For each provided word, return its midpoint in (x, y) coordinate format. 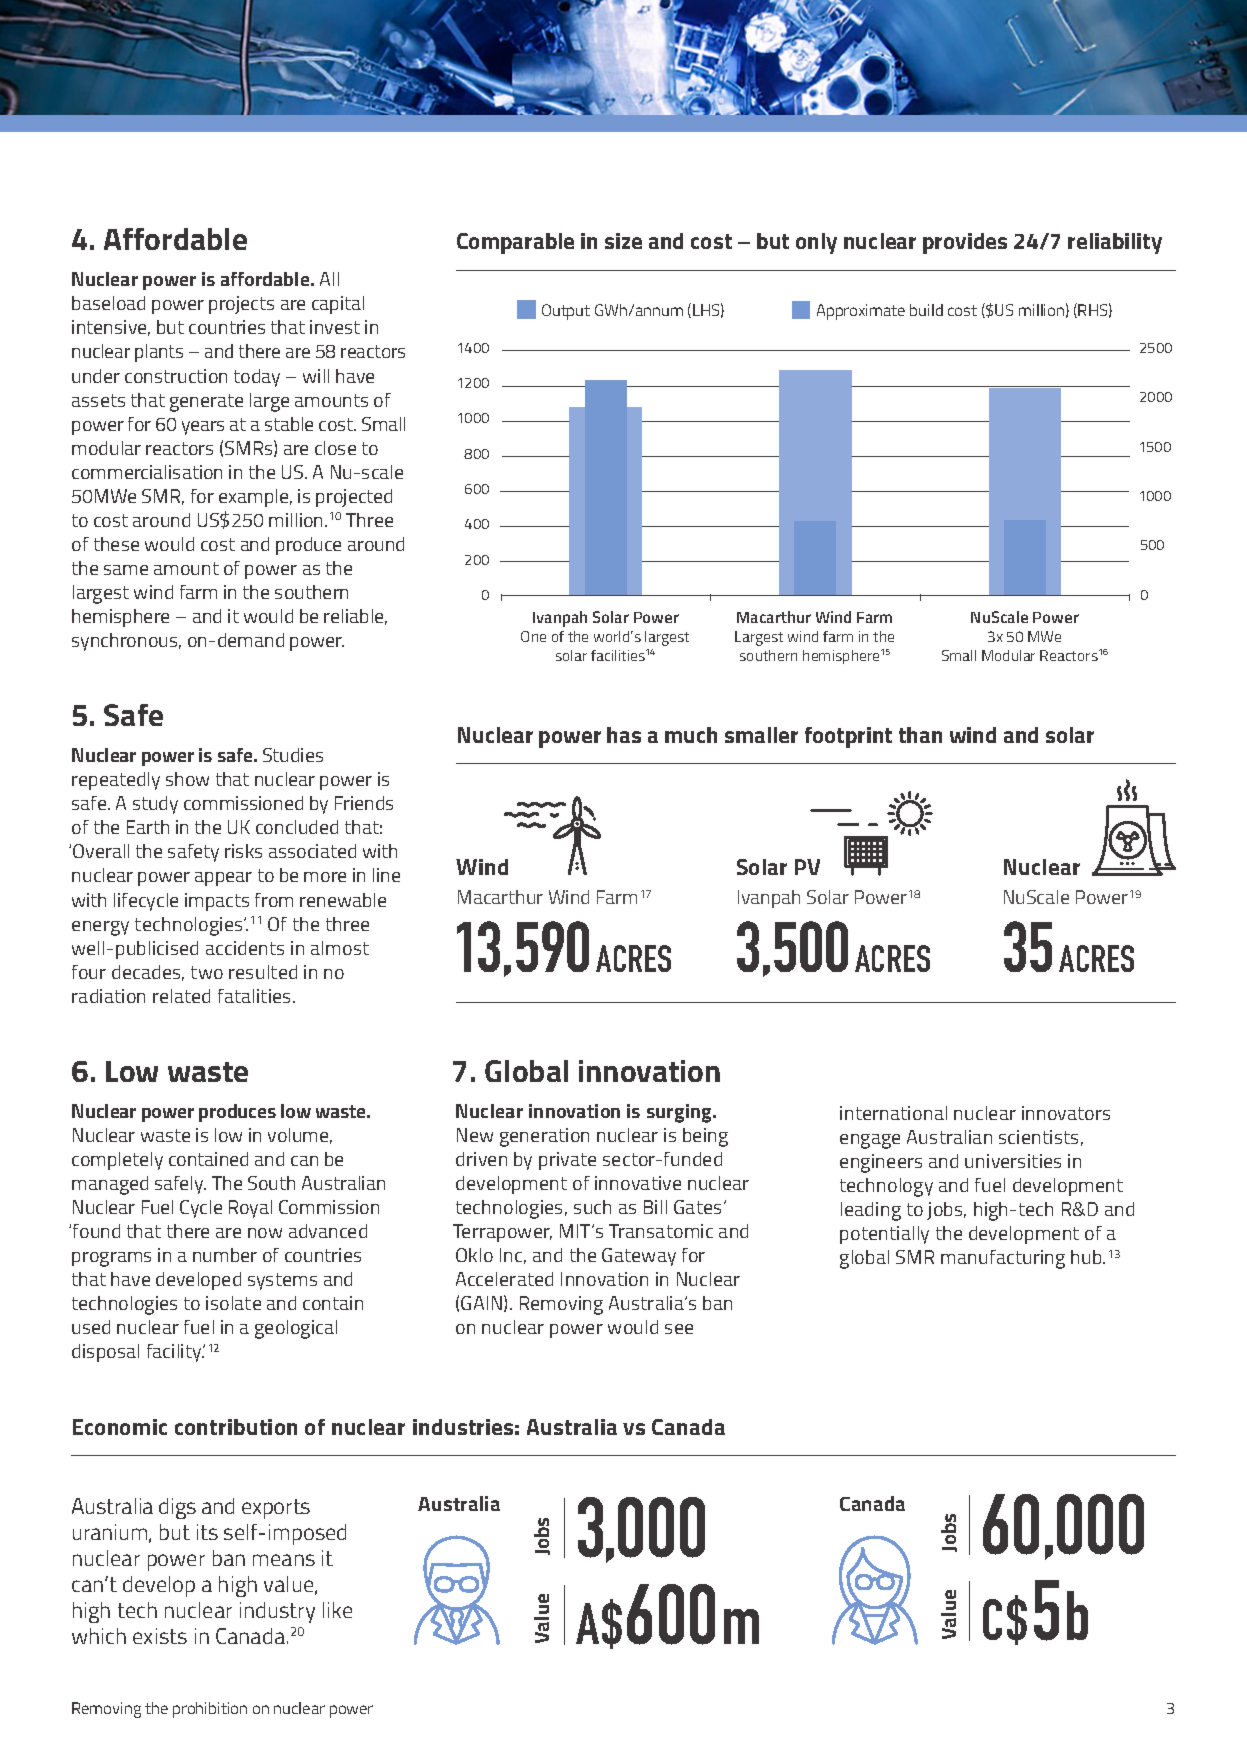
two (207, 972)
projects (241, 305)
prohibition (210, 1710)
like (337, 1610)
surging (681, 1113)
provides (965, 243)
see (679, 1329)
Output (566, 312)
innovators (1066, 1113)
